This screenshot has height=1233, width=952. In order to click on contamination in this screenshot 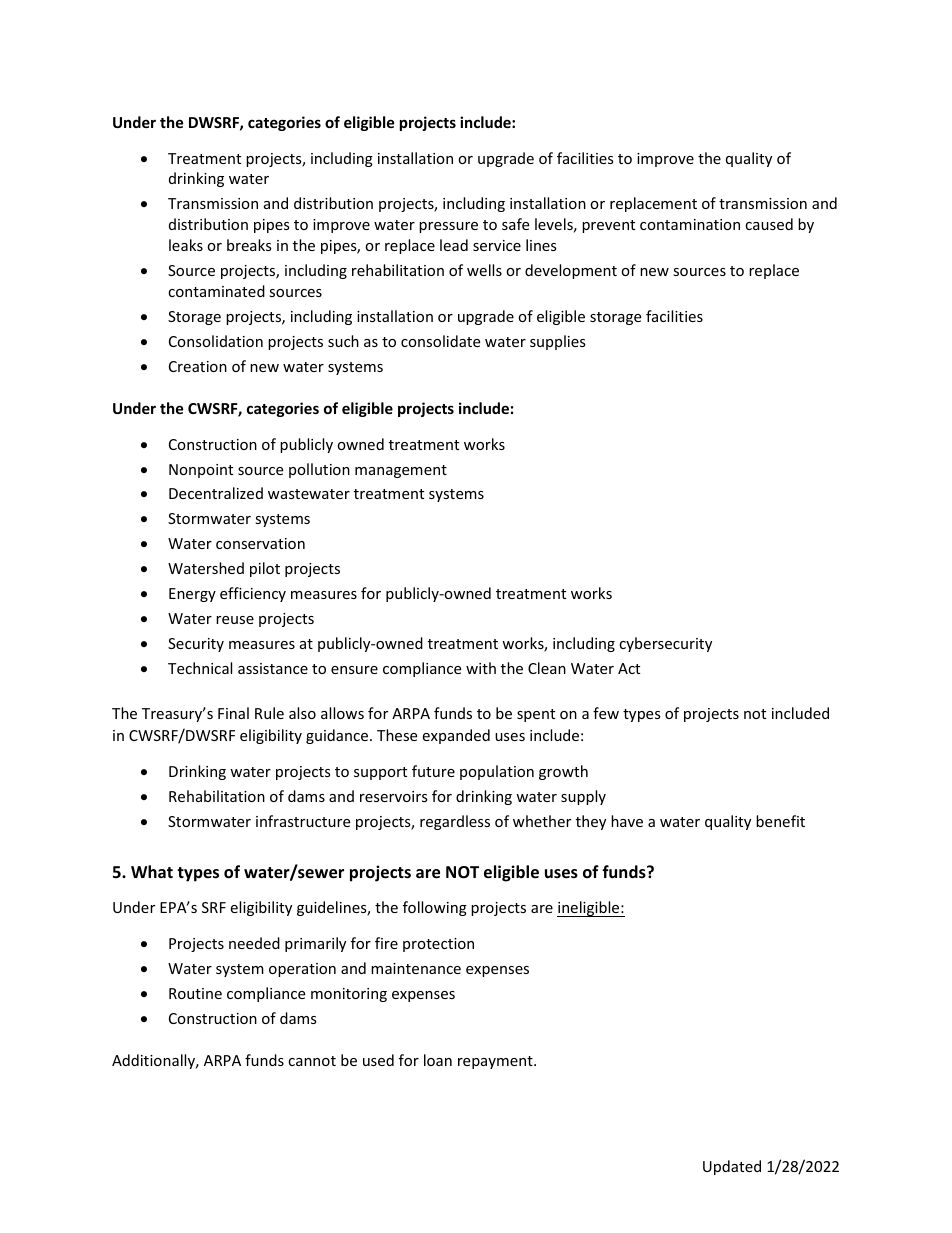, I will do `click(690, 224)`.
